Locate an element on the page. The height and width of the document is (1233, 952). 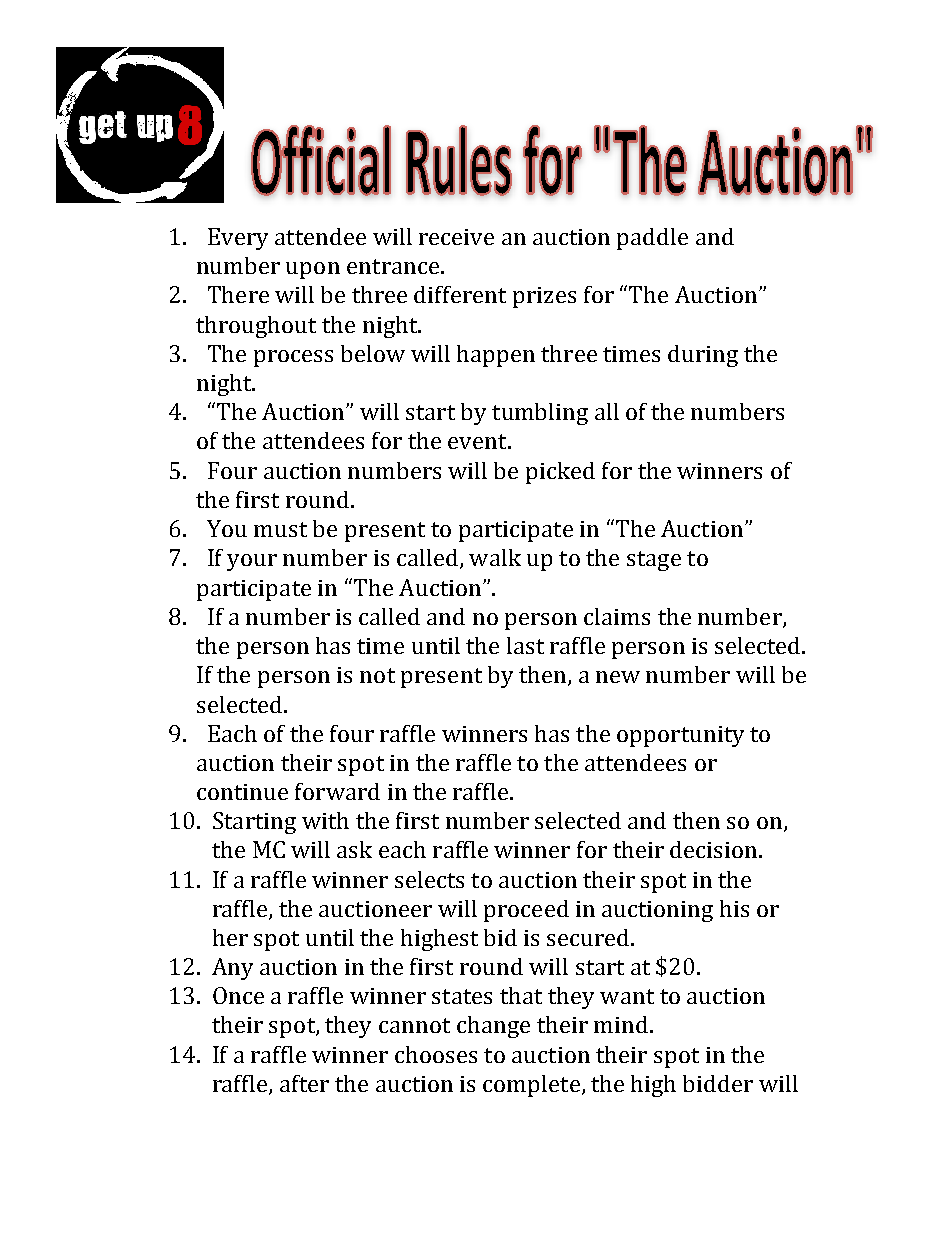
your is located at coordinates (252, 562).
